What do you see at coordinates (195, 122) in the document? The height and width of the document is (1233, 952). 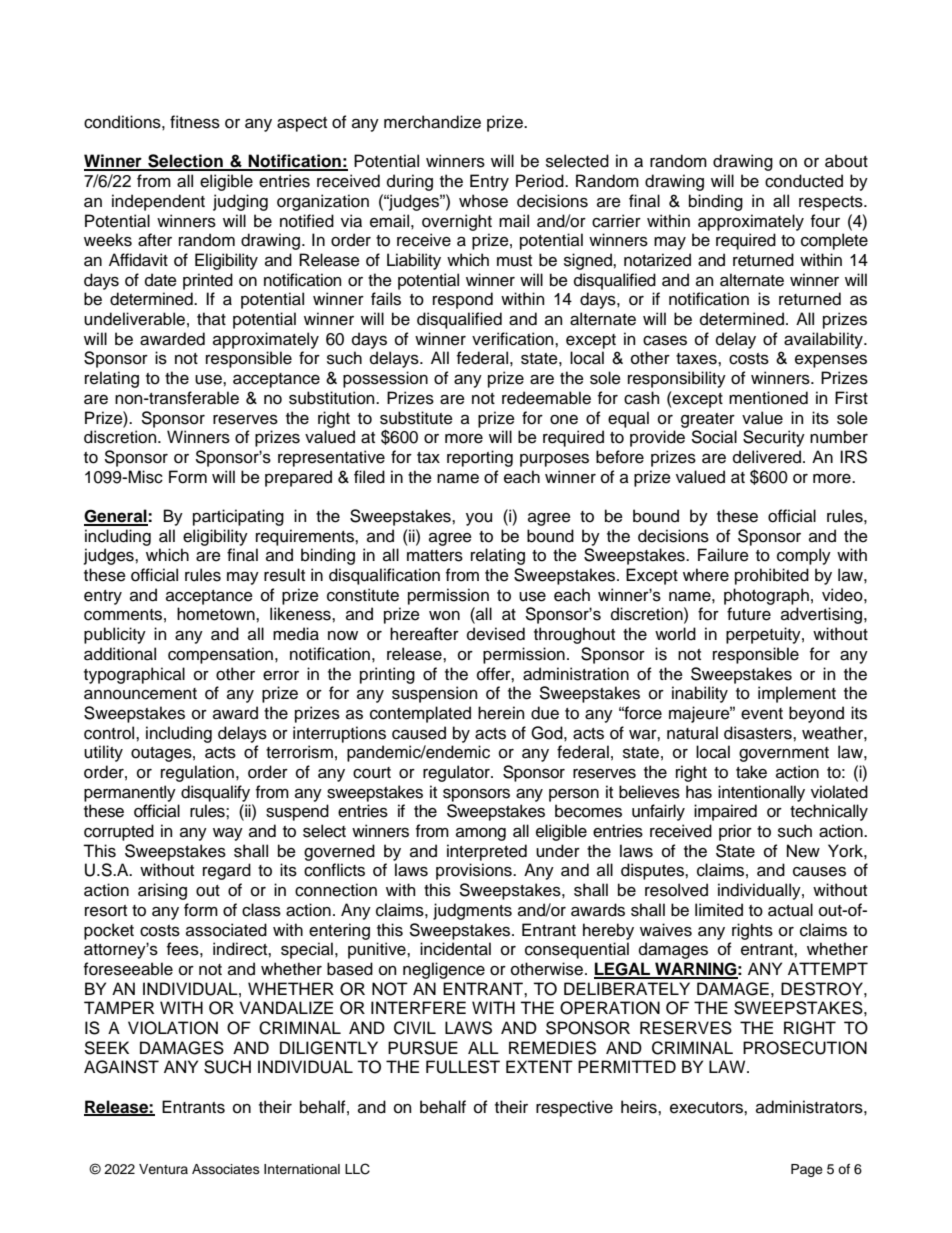 I see `fitness` at bounding box center [195, 122].
